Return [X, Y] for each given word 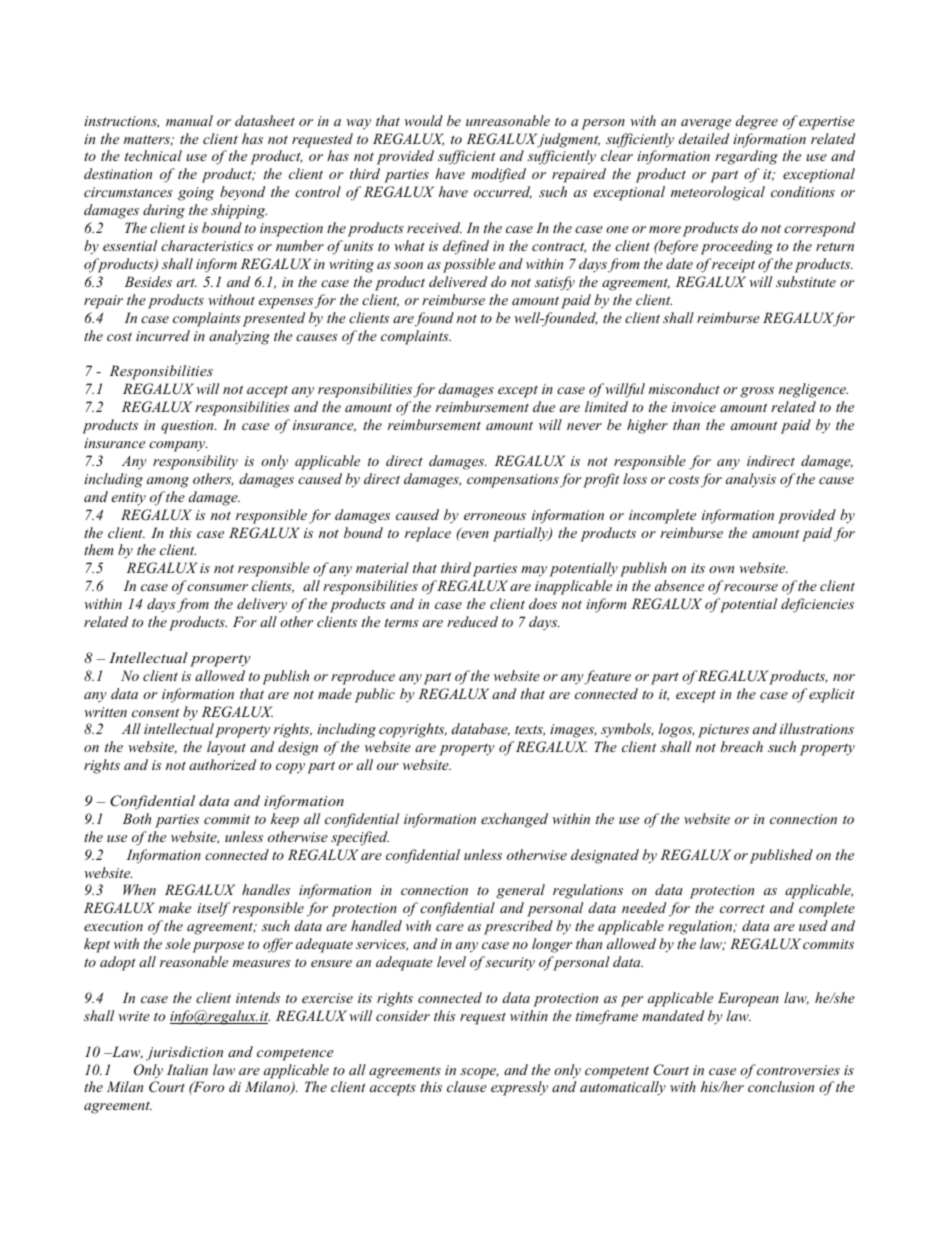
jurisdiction [184, 1053]
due [544, 406]
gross [757, 392]
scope [479, 1073]
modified [498, 175]
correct [742, 908]
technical [153, 155]
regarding [746, 157]
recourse [751, 587]
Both [137, 818]
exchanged [514, 820]
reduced [472, 621]
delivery [262, 605]
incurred [163, 335]
